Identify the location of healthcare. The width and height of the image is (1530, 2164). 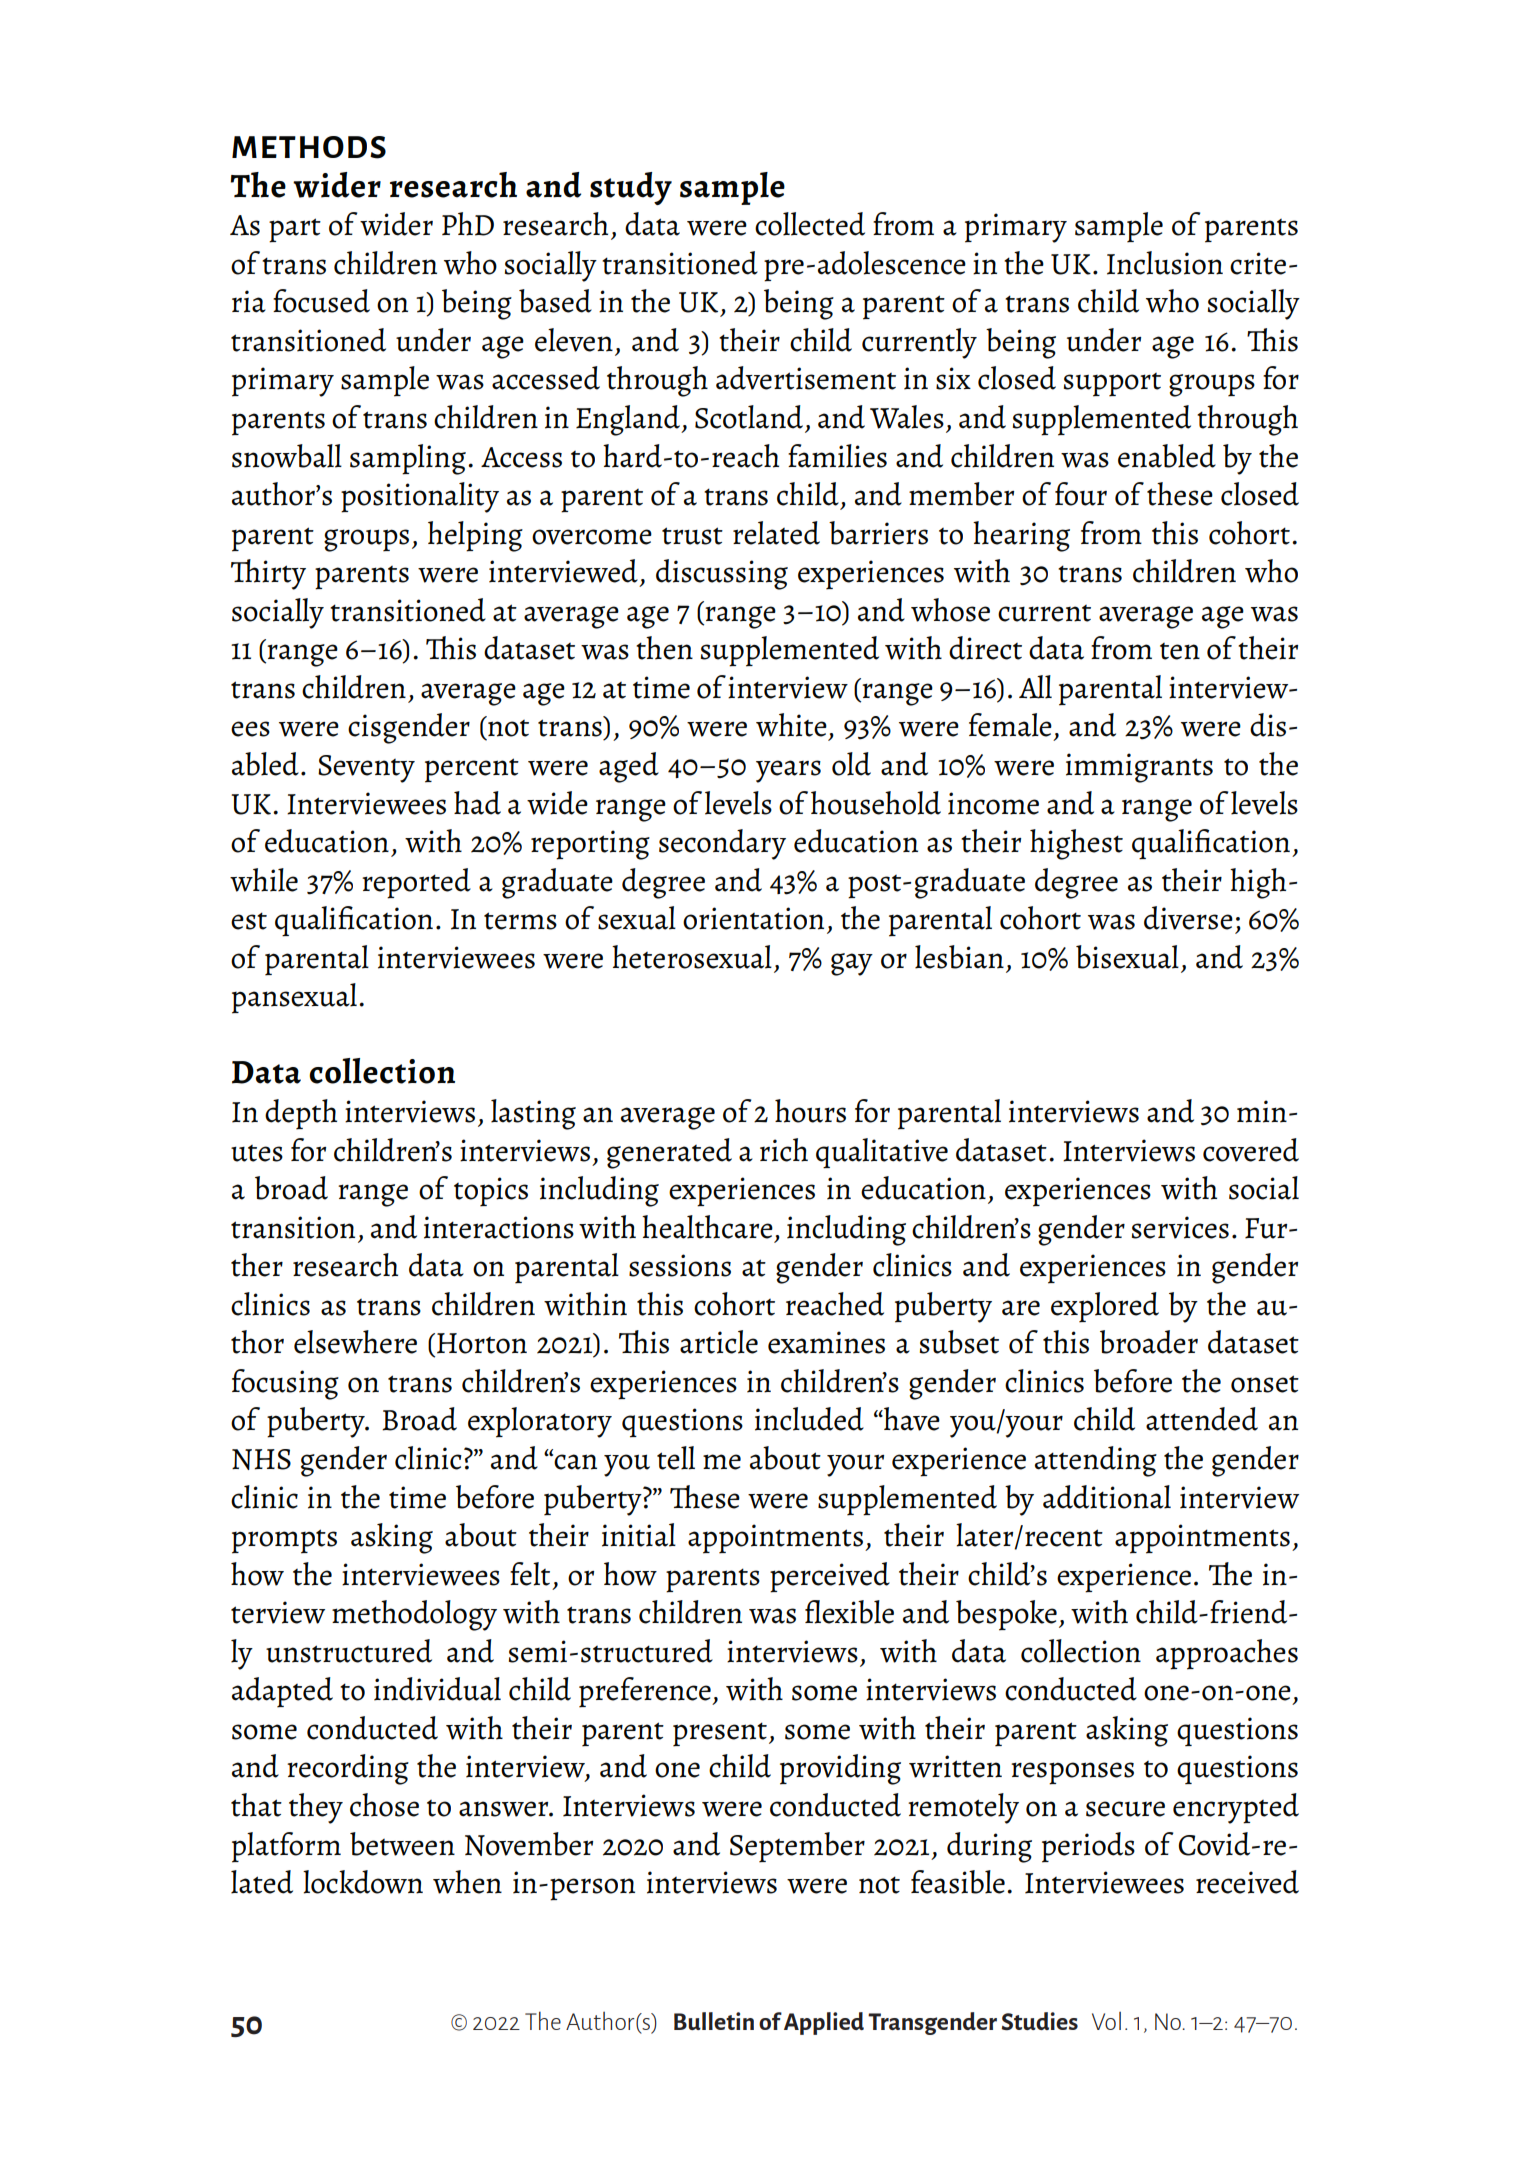
(707, 1227).
